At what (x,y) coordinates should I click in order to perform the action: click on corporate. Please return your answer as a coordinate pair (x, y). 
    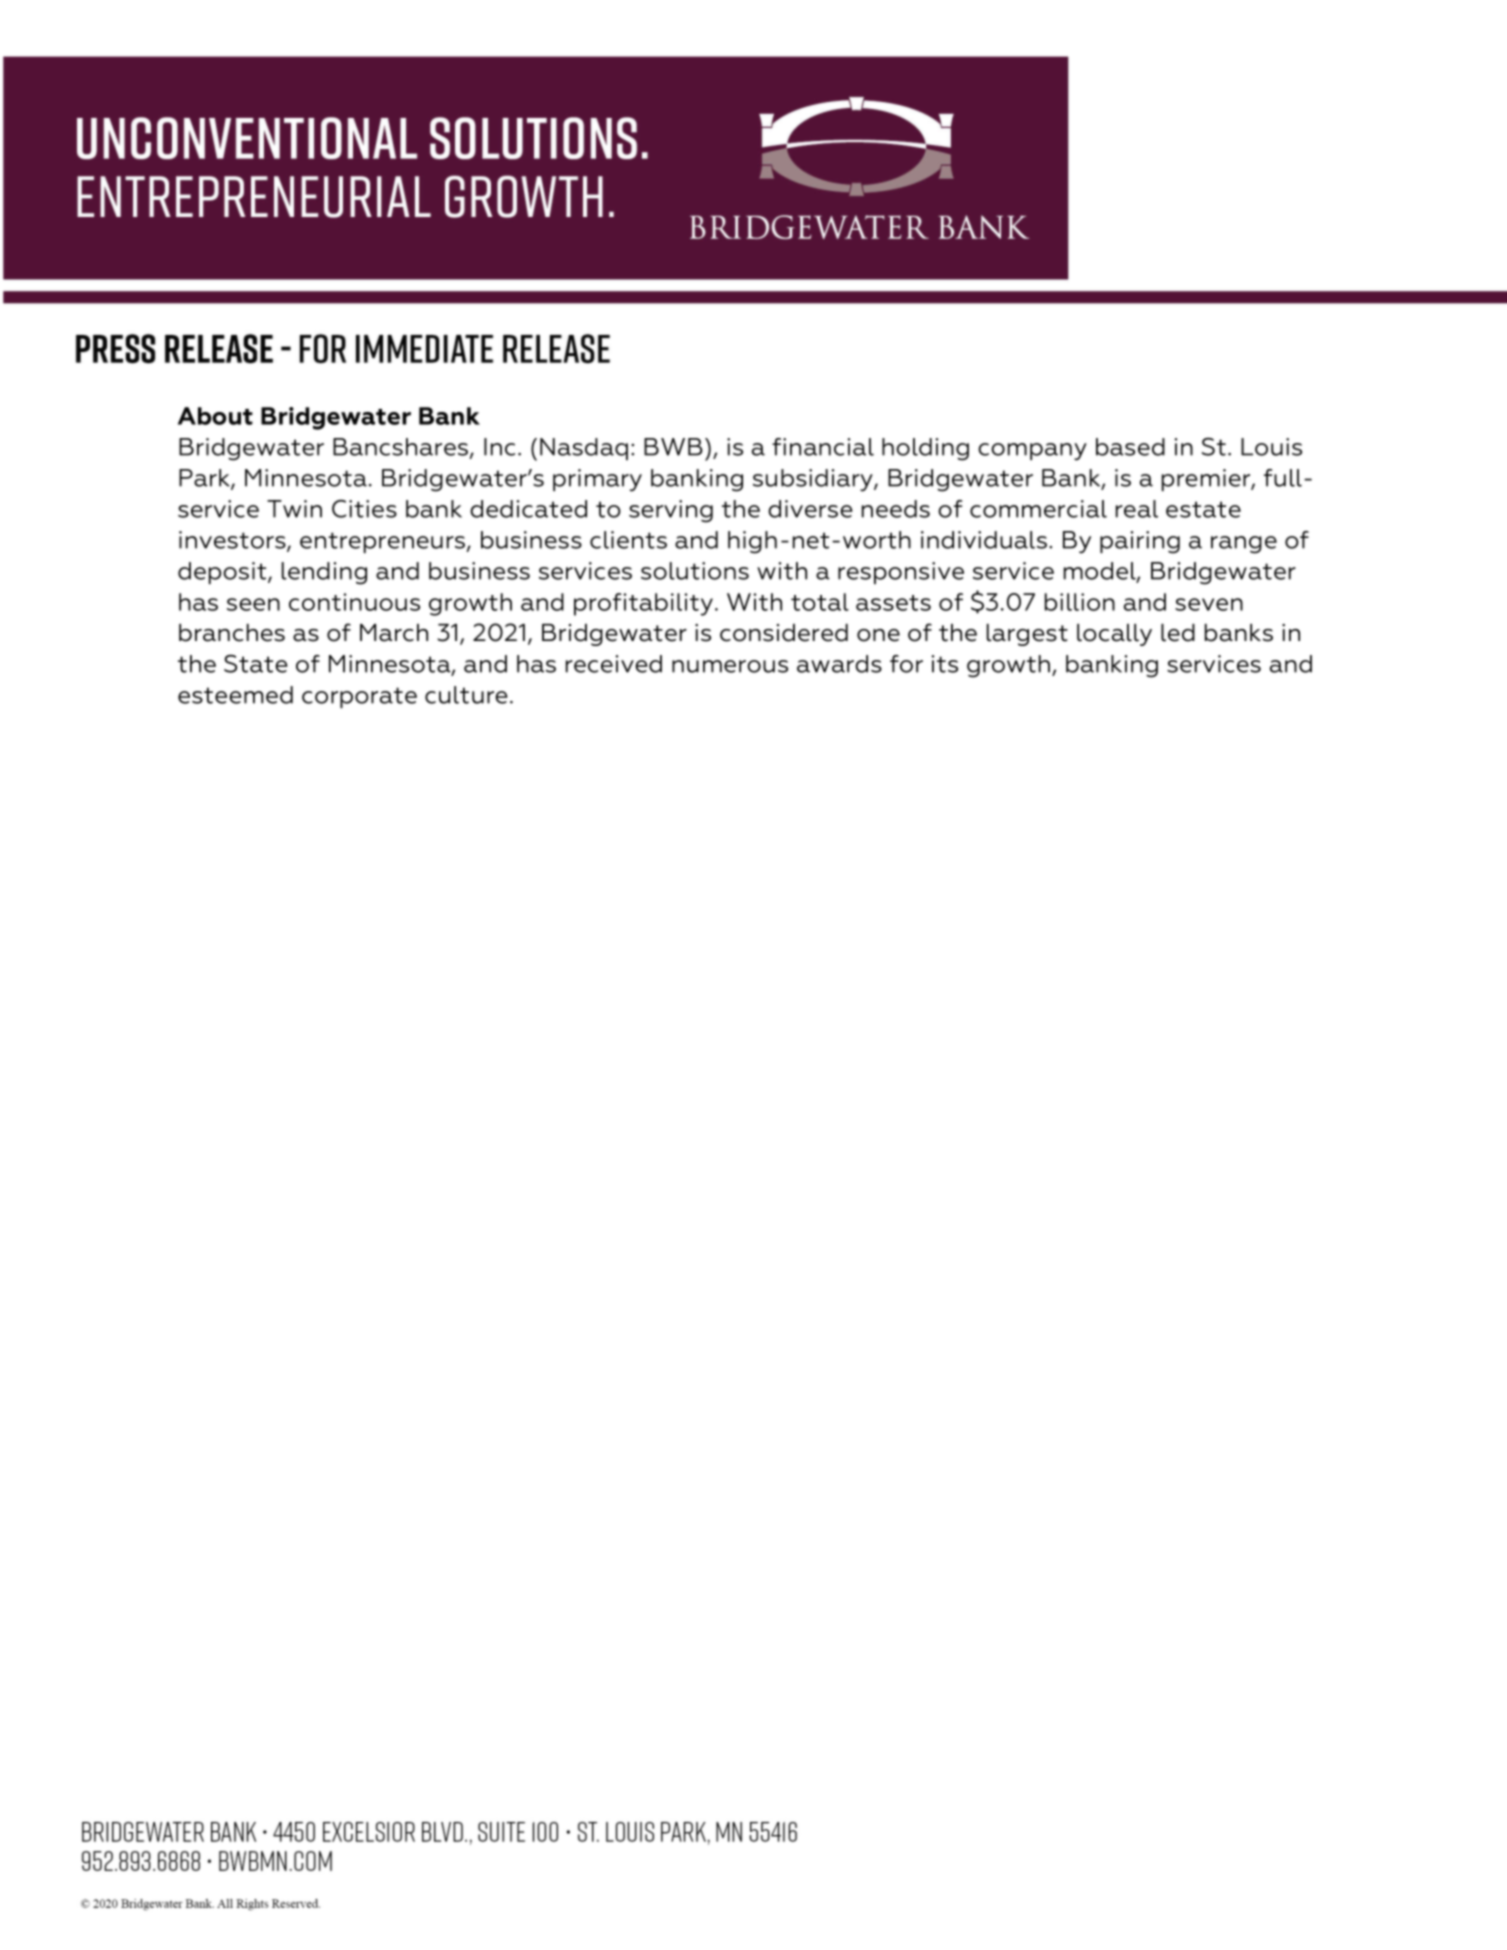
    Looking at the image, I should click on (359, 697).
